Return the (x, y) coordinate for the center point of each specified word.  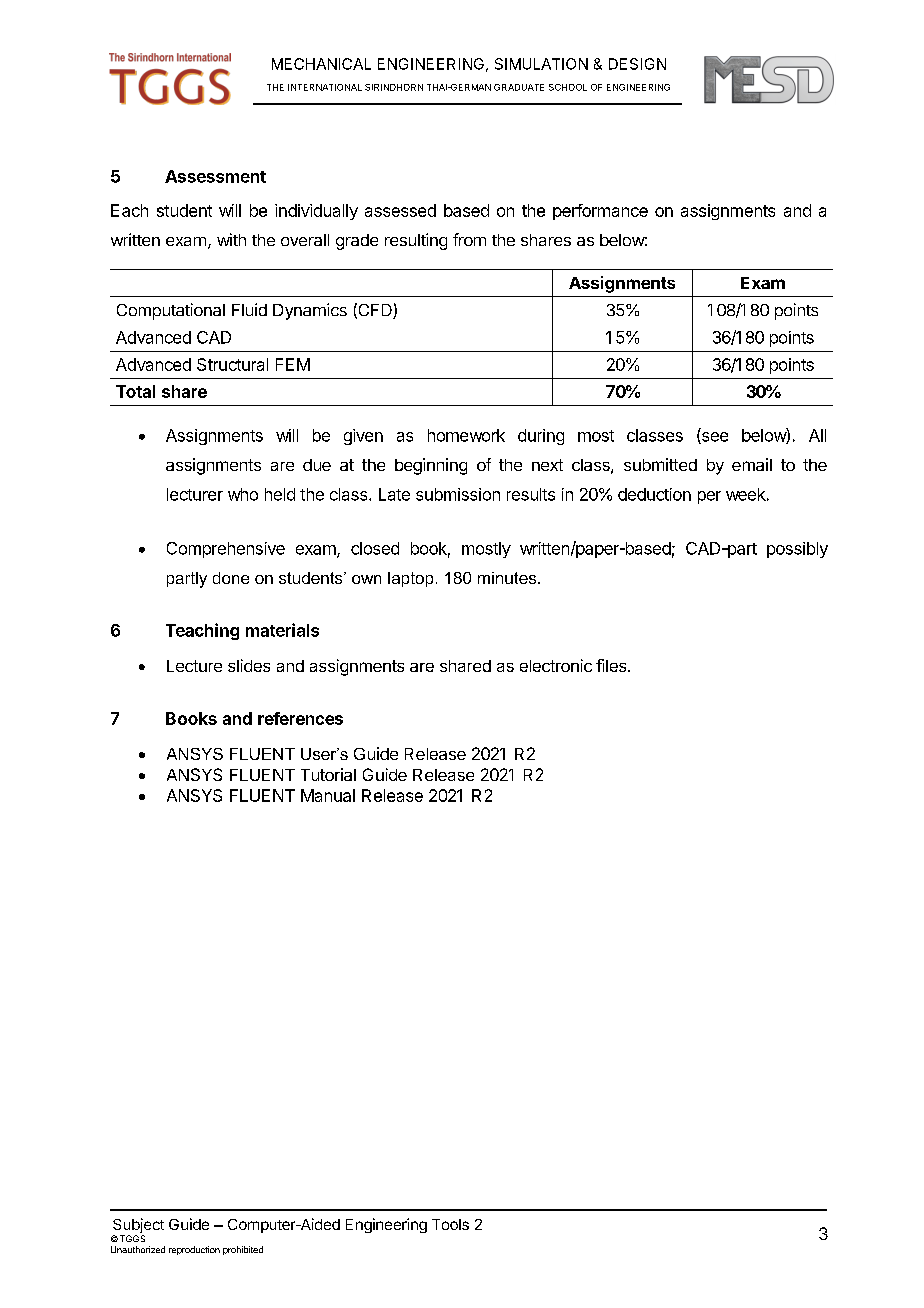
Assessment (215, 176)
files (612, 665)
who (243, 494)
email (752, 464)
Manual (328, 795)
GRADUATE (519, 87)
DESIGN (637, 64)
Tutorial (328, 774)
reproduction (194, 1250)
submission (458, 494)
